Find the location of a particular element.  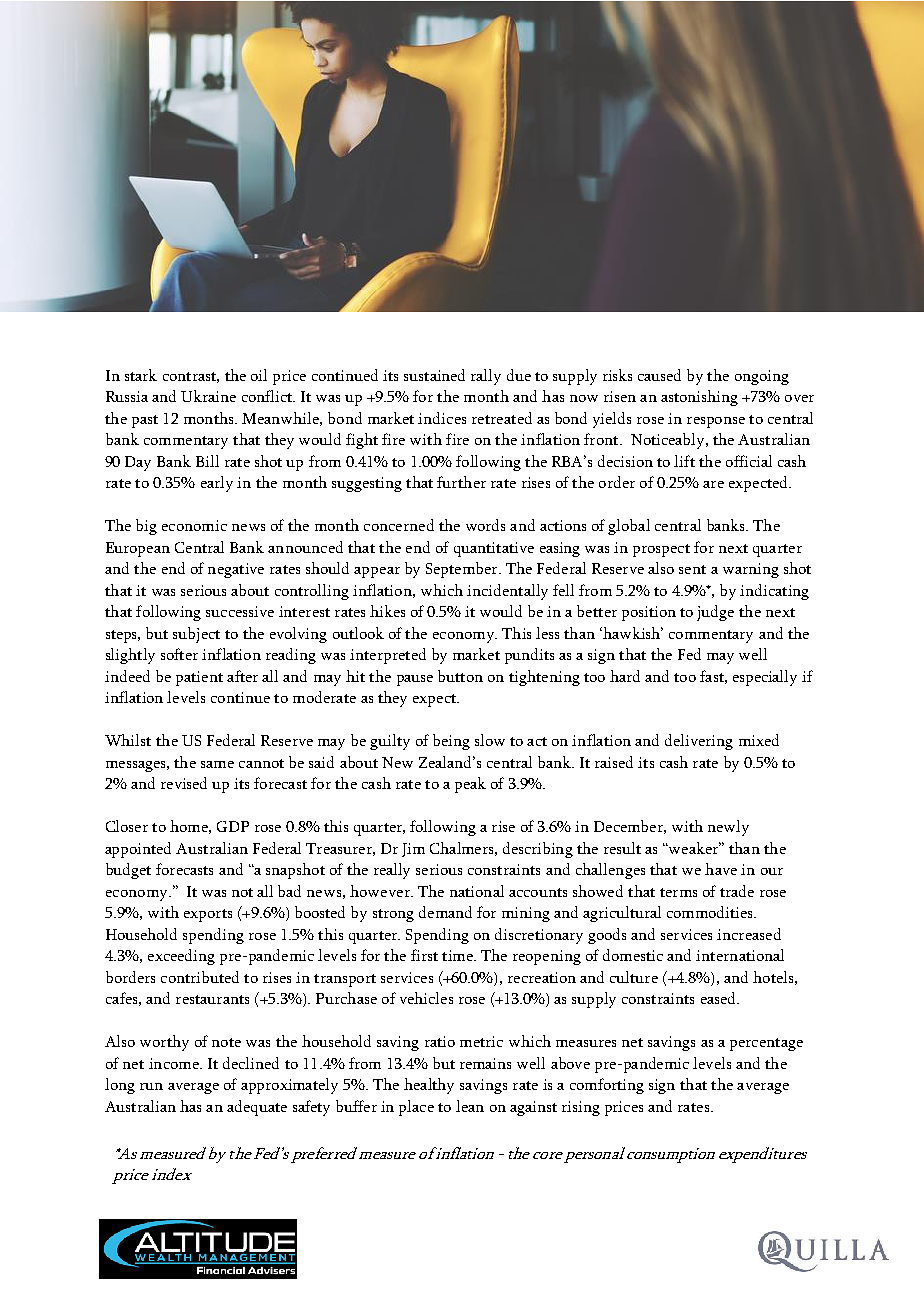

being is located at coordinates (451, 742).
